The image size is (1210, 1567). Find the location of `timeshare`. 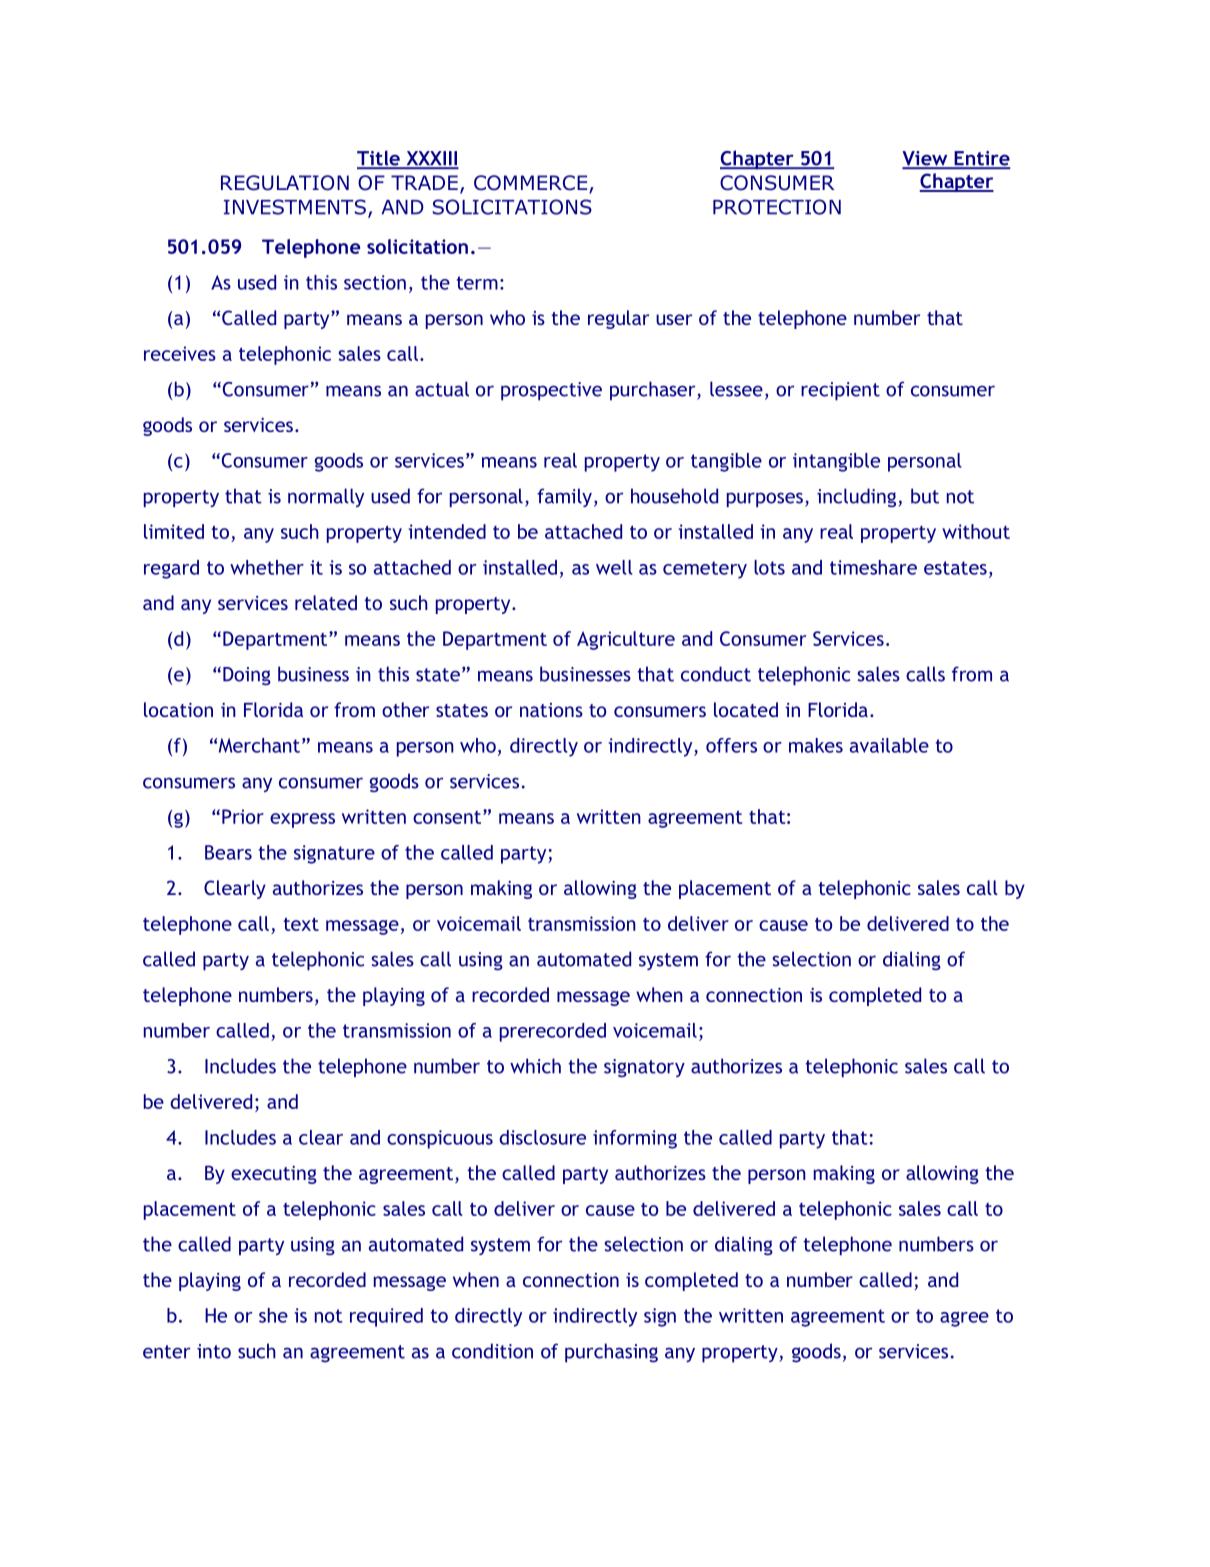

timeshare is located at coordinates (873, 567).
